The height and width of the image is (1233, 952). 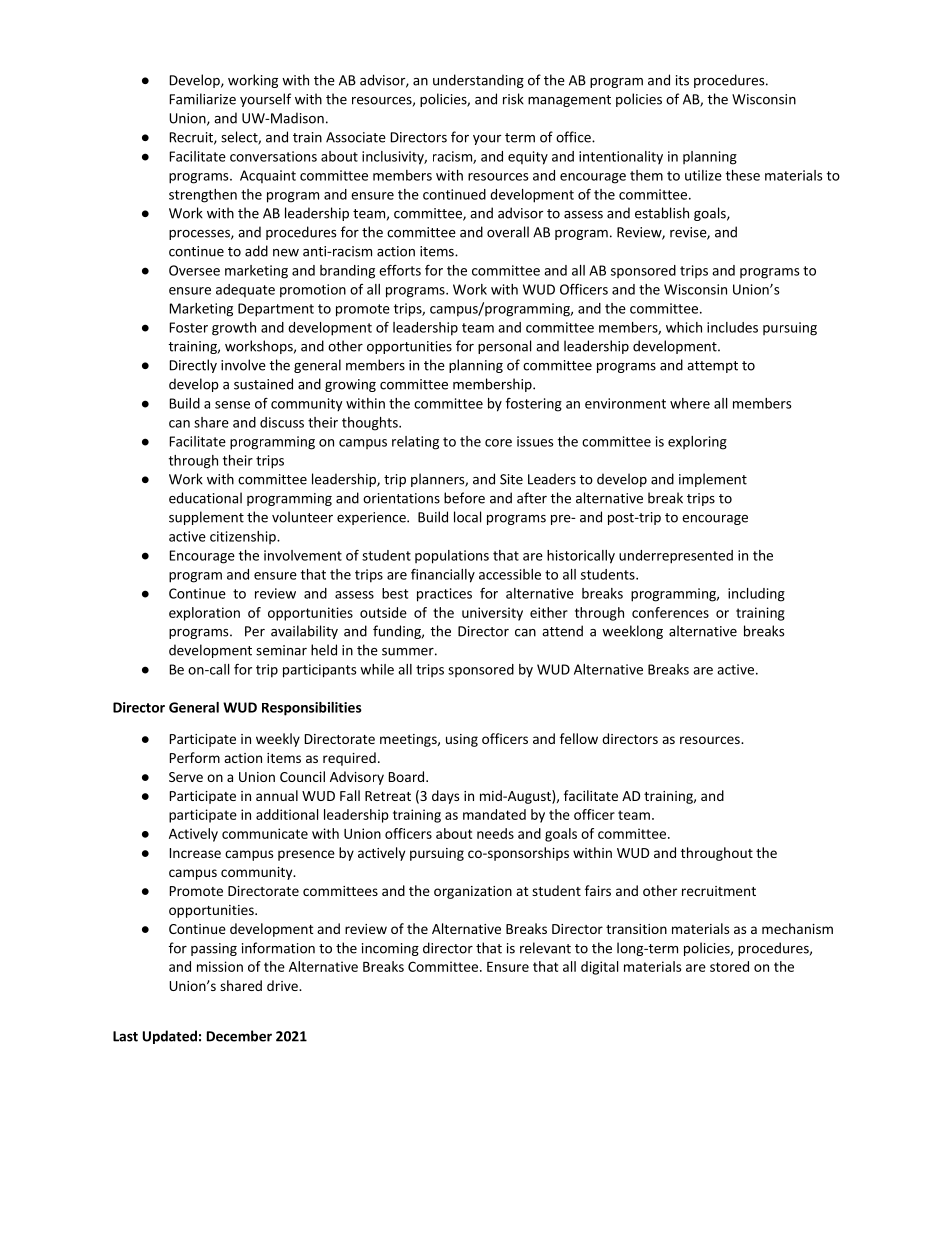 I want to click on stored, so click(x=729, y=966).
